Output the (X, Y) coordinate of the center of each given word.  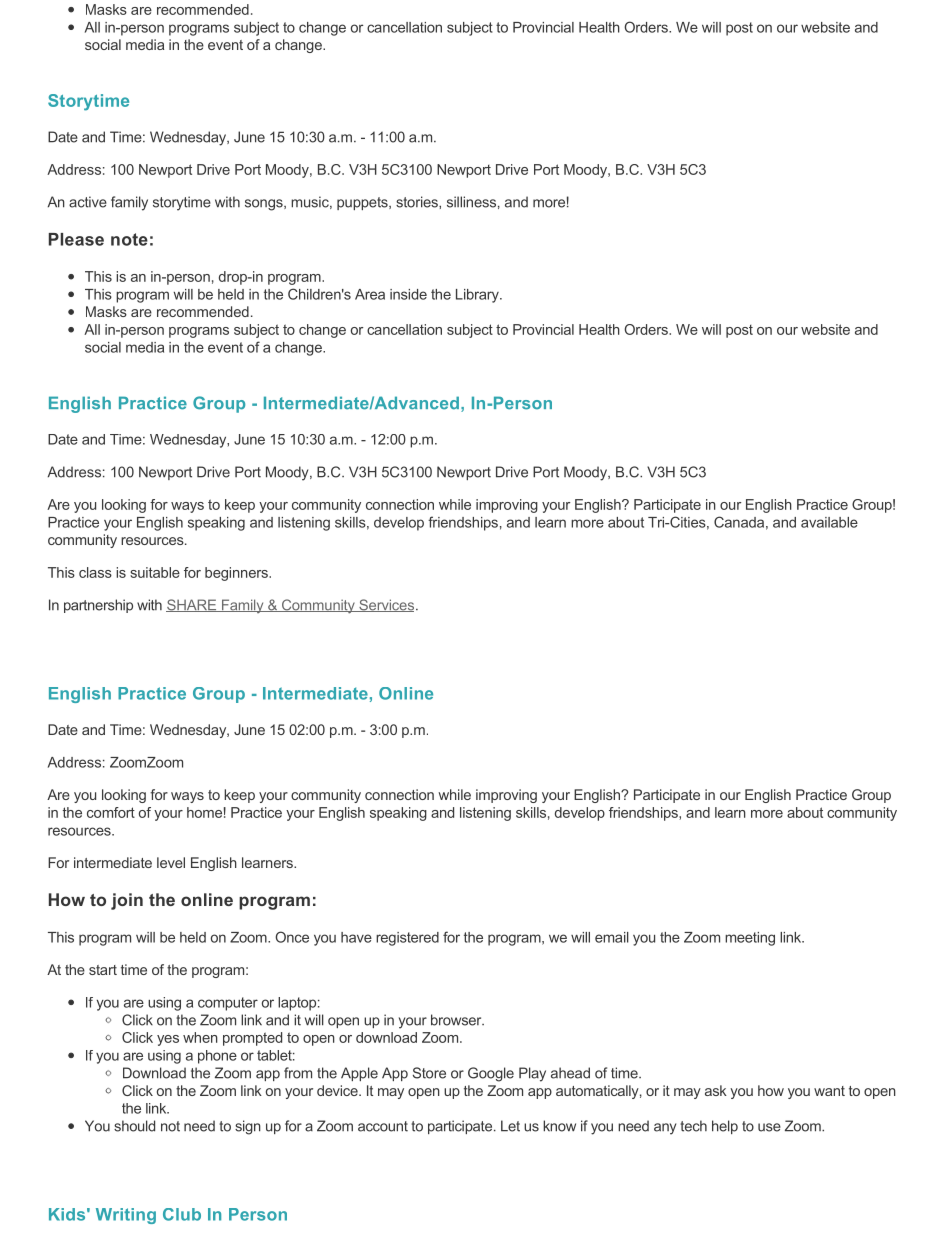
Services (387, 605)
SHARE (192, 605)
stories (418, 202)
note (129, 239)
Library (478, 296)
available (829, 522)
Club (182, 1214)
